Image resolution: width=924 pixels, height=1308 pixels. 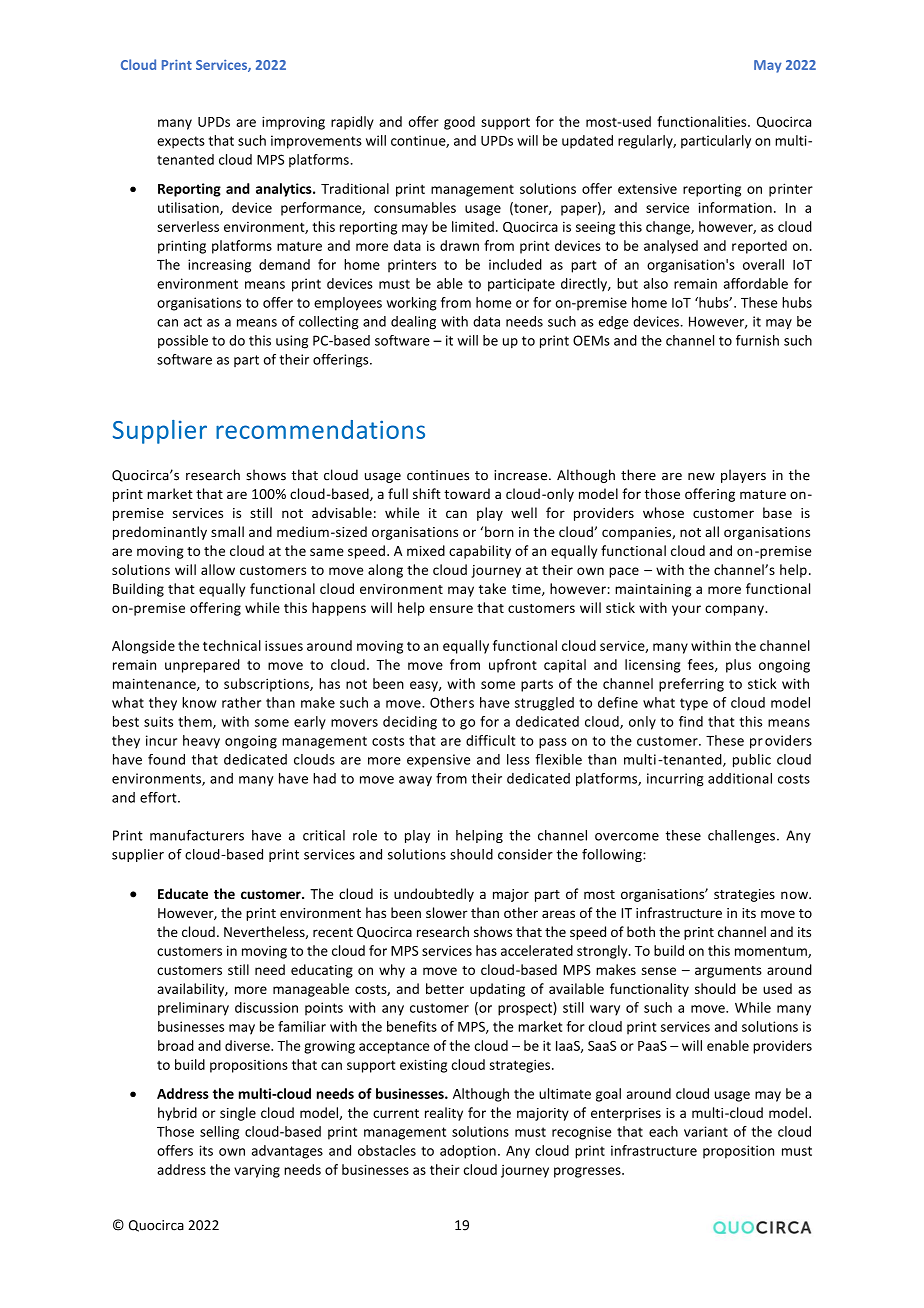 What do you see at coordinates (702, 665) in the page?
I see `fees` at bounding box center [702, 665].
